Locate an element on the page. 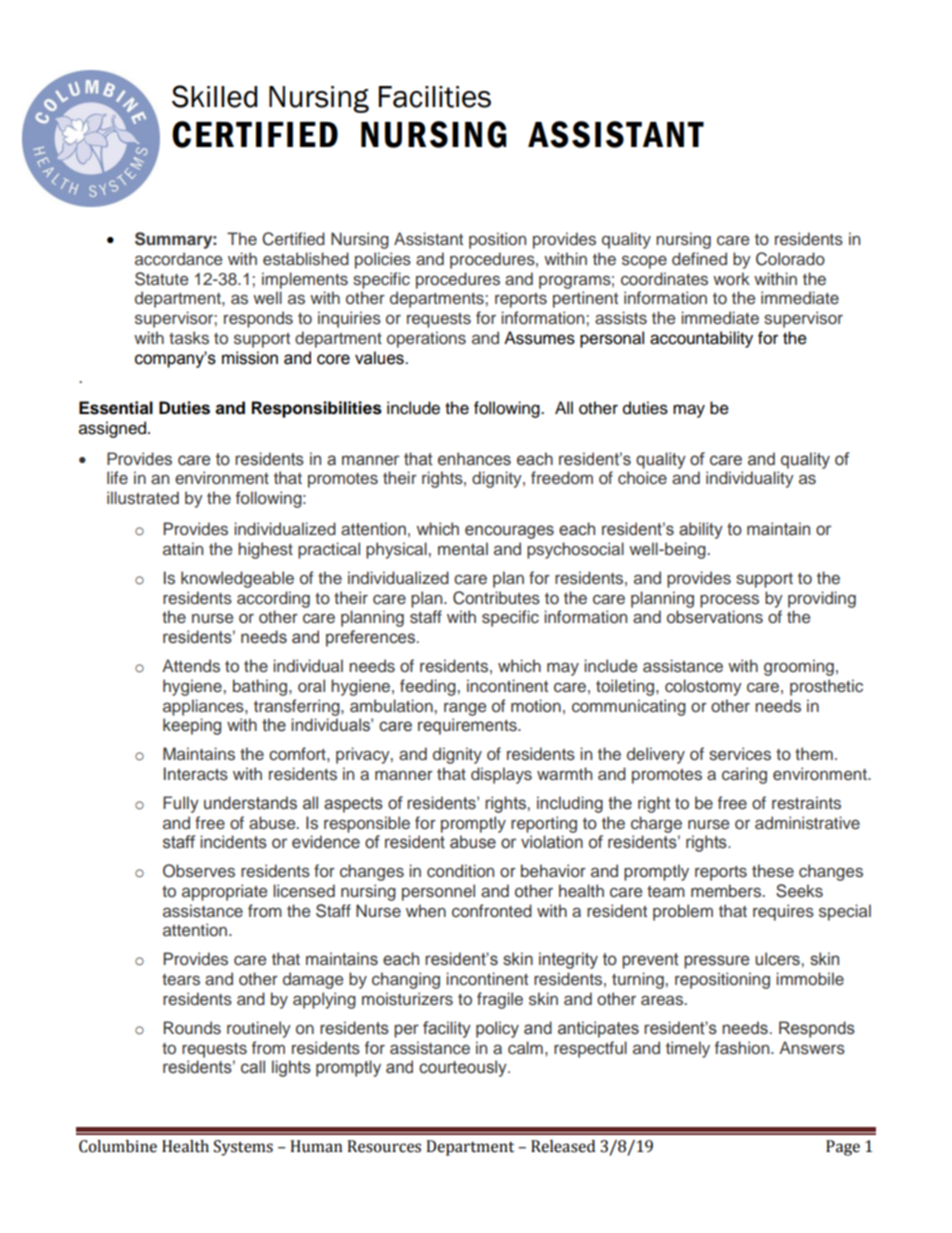 This page has height=1233, width=952. Systems is located at coordinates (243, 1148).
